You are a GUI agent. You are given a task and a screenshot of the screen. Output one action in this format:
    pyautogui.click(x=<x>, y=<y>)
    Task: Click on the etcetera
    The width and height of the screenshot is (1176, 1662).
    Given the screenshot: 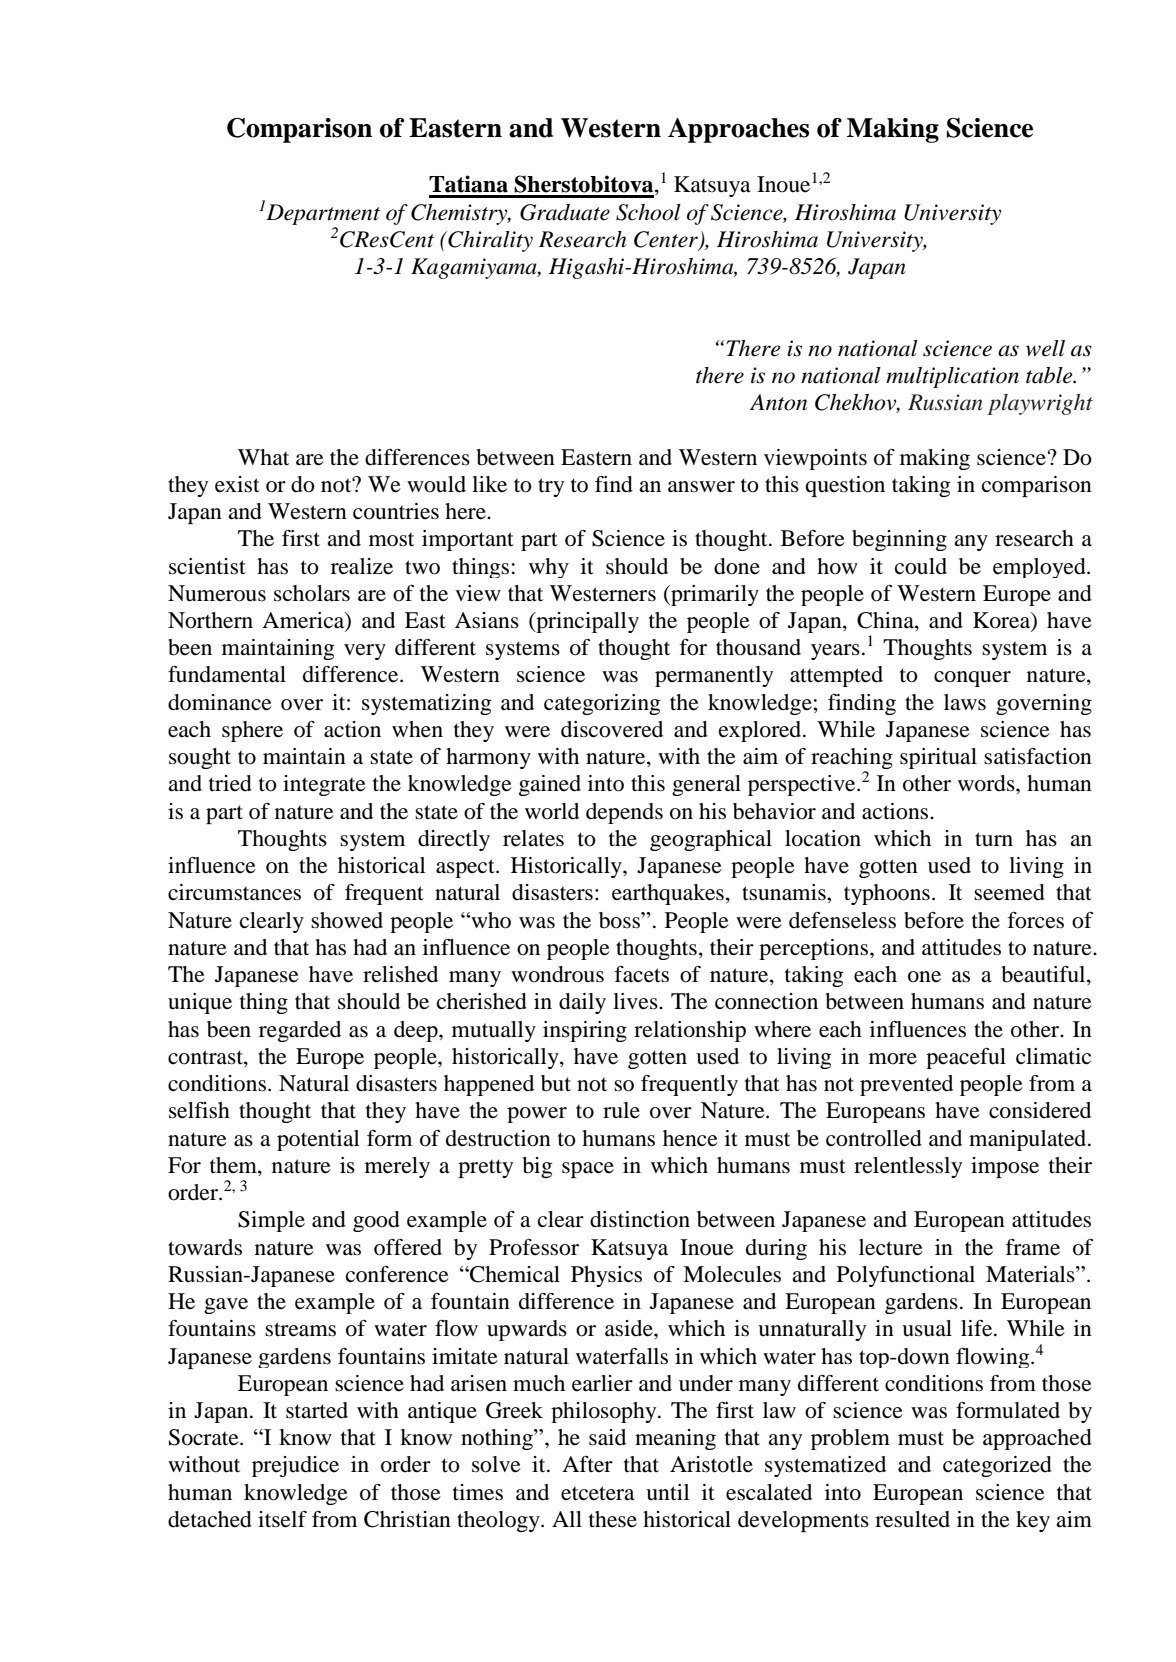 What is the action you would take?
    pyautogui.click(x=598, y=1493)
